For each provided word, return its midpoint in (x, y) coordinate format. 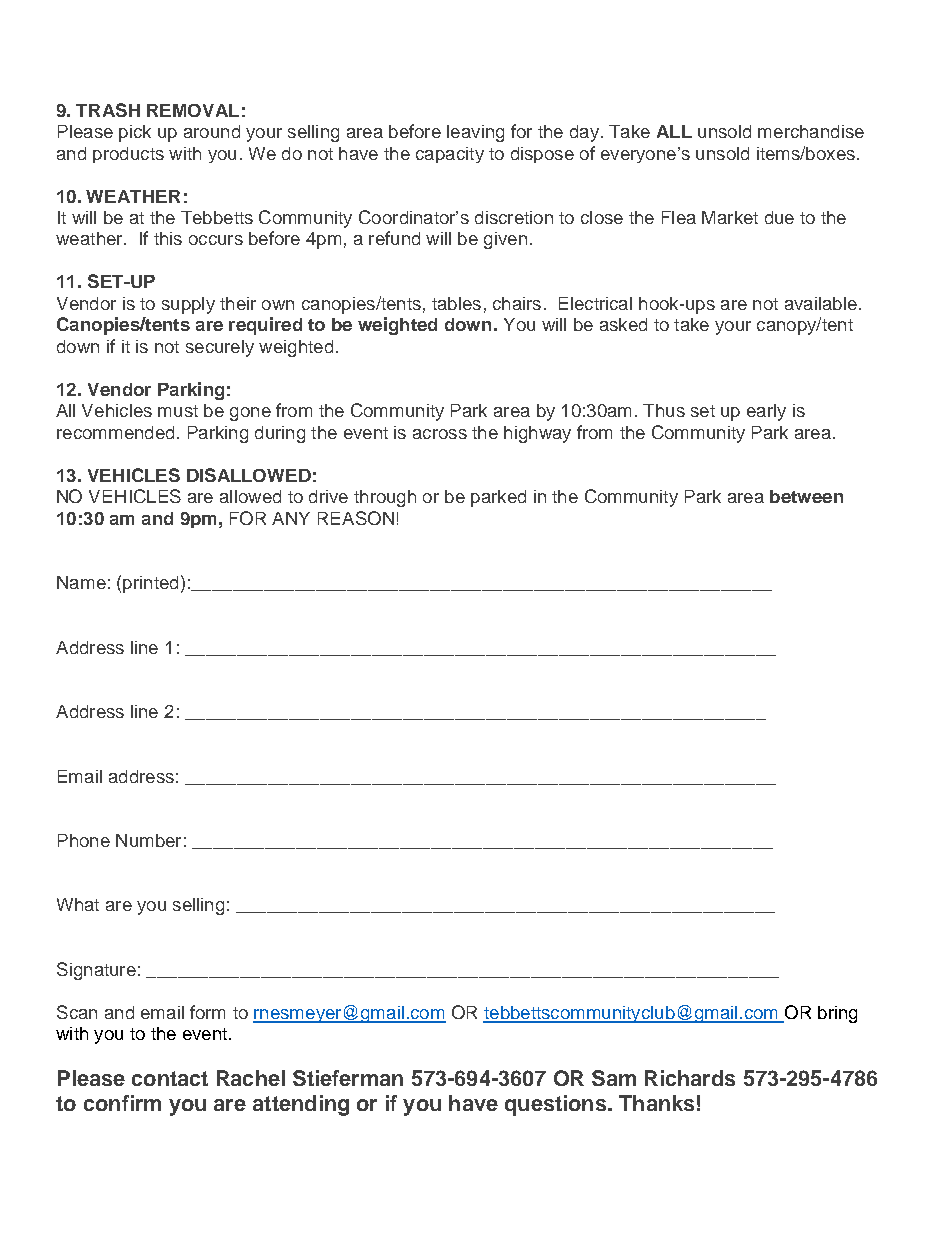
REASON (356, 518)
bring (837, 1014)
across (440, 434)
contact (170, 1078)
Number (148, 840)
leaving (475, 133)
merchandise (811, 131)
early (766, 412)
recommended (115, 432)
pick (135, 133)
